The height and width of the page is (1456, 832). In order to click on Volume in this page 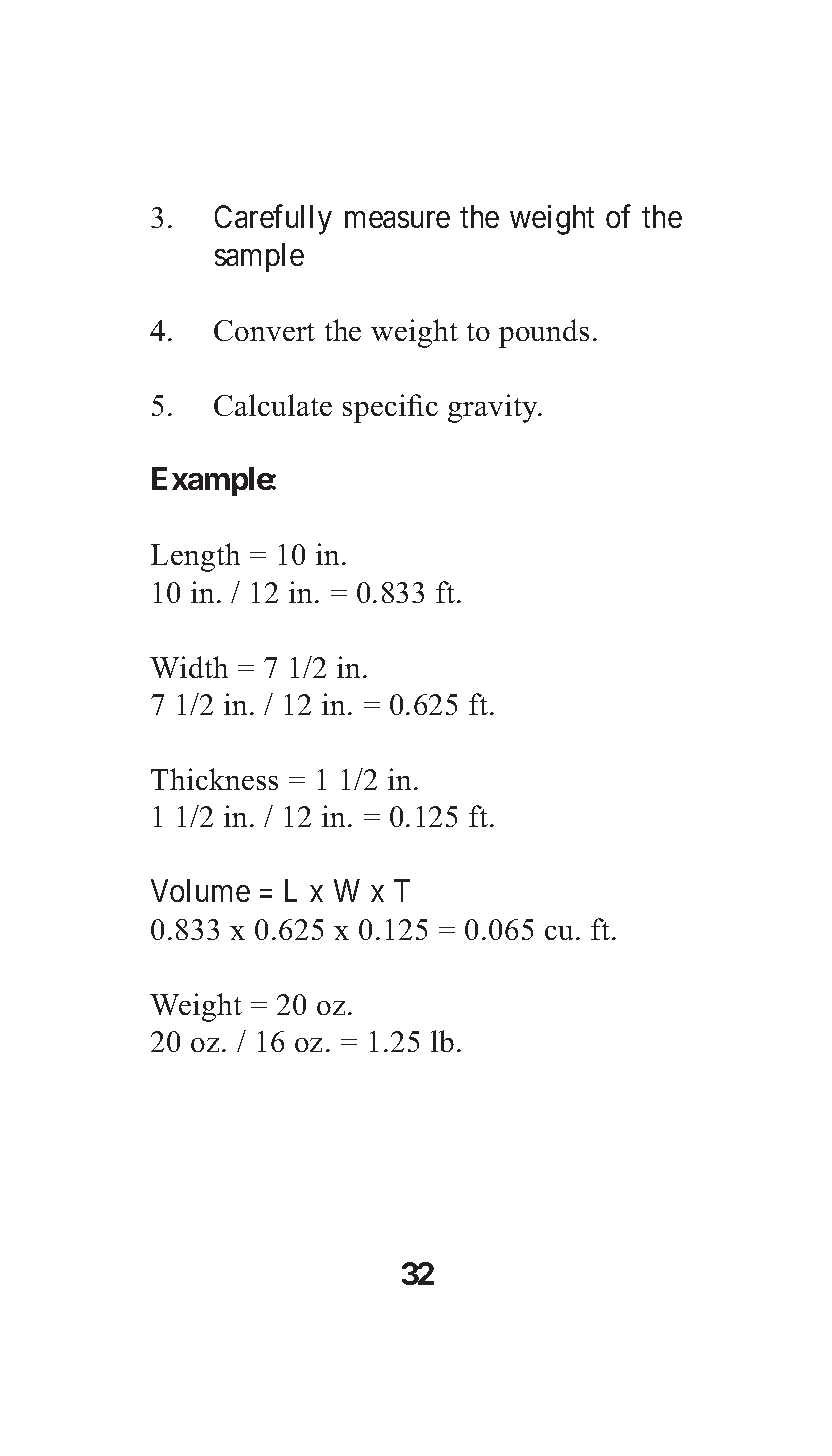, I will do `click(200, 890)`.
